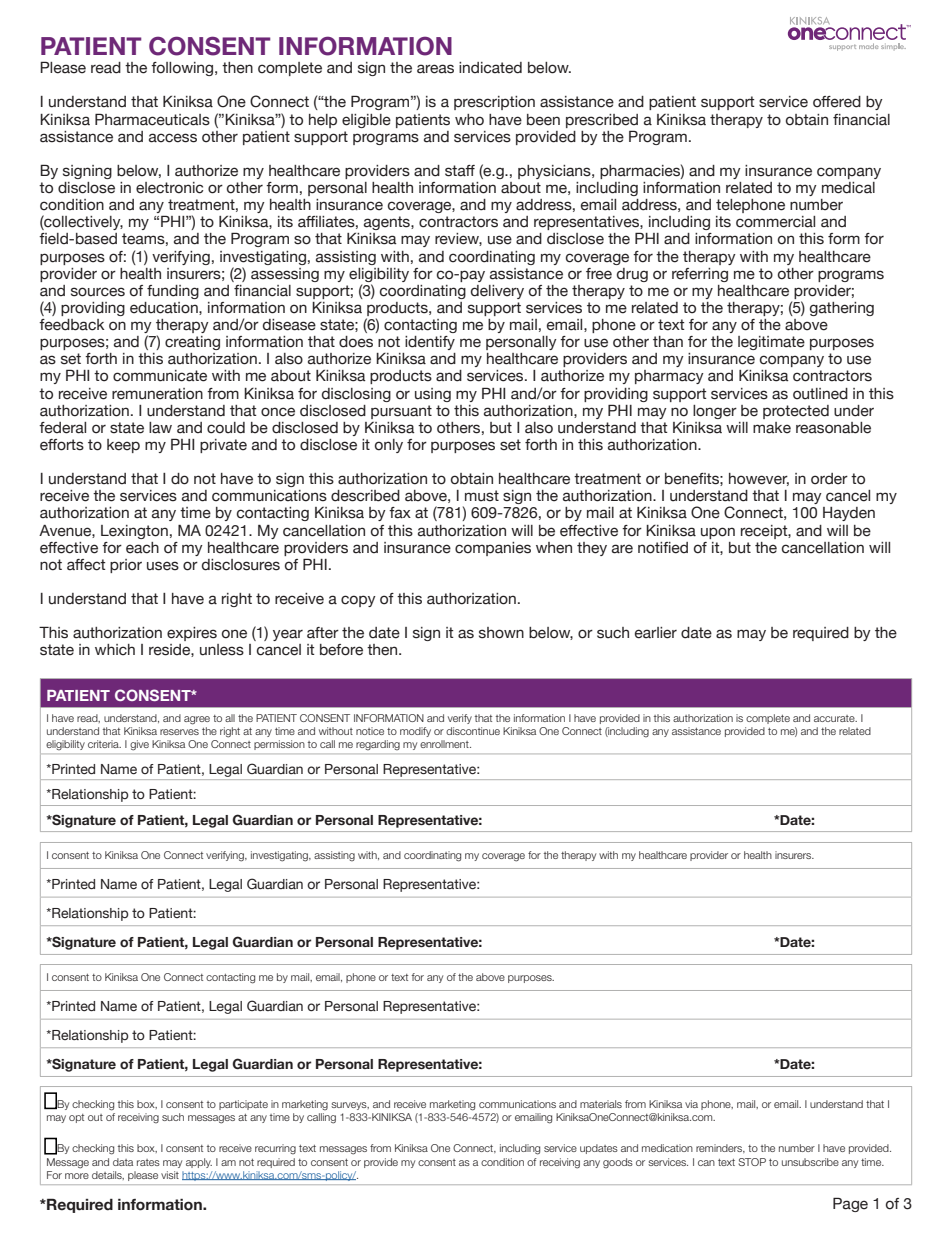 This page has width=952, height=1233. I want to click on rates, so click(148, 1162).
